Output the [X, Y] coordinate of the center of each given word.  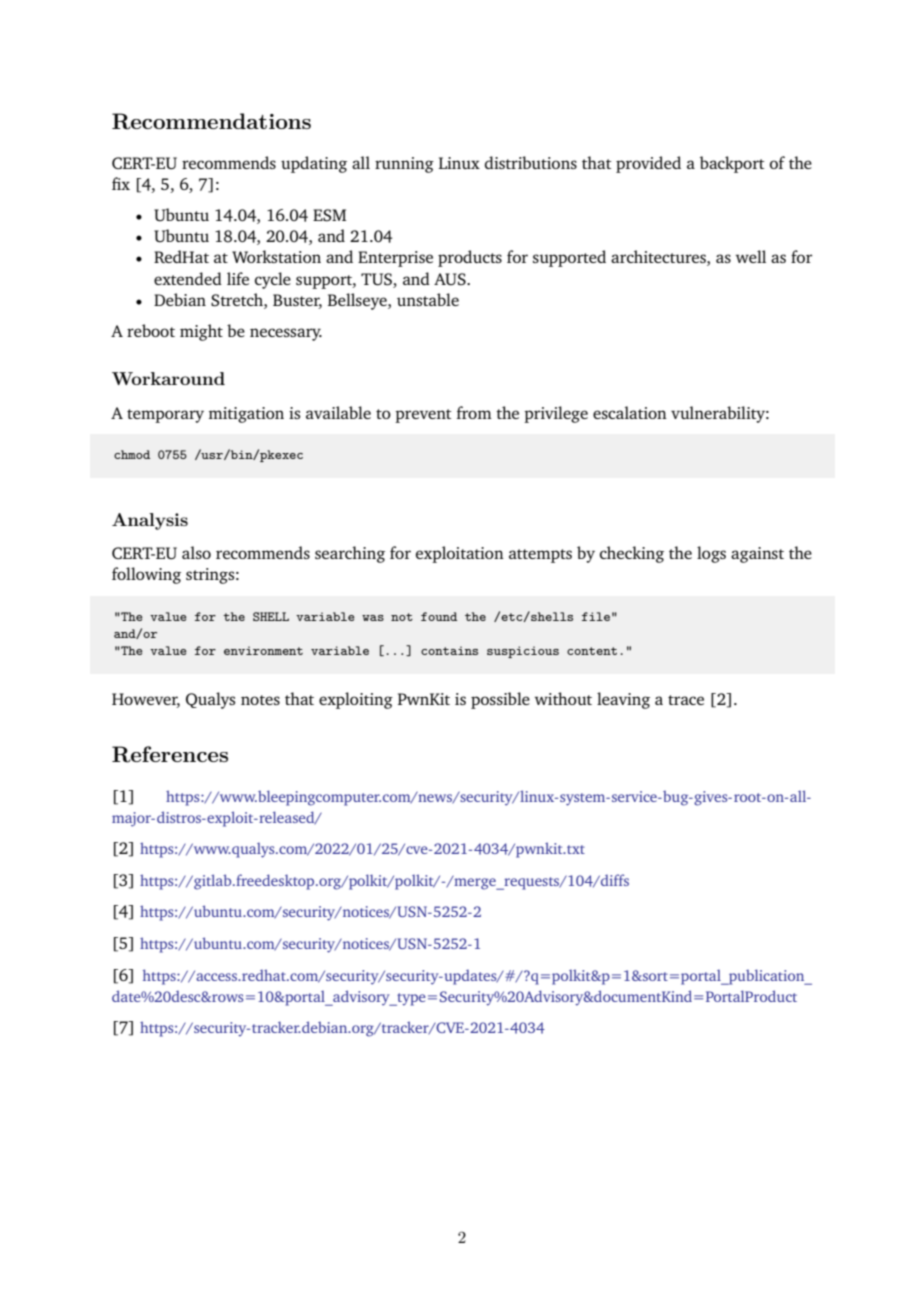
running [404, 165]
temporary [165, 416]
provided [648, 164]
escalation [630, 412]
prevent [423, 416]
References [170, 754]
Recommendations [211, 121]
